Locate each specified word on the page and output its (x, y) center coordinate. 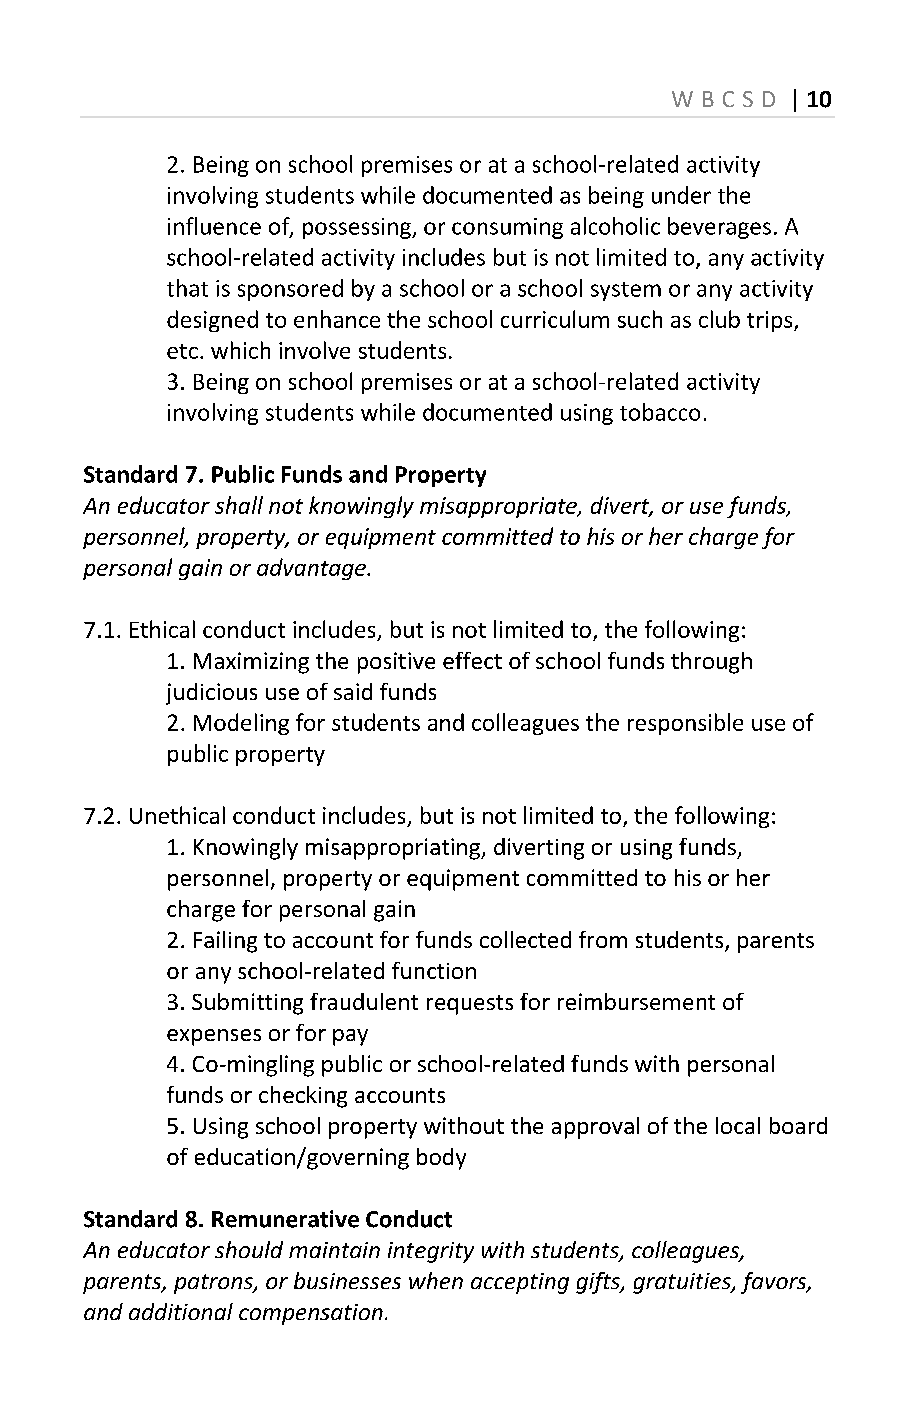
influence (214, 226)
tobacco (660, 412)
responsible (685, 724)
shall (239, 505)
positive (396, 663)
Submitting (247, 1004)
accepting (520, 1283)
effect (472, 660)
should (249, 1249)
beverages (719, 228)
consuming (507, 228)
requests (470, 1005)
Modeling (241, 724)
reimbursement (636, 1001)
